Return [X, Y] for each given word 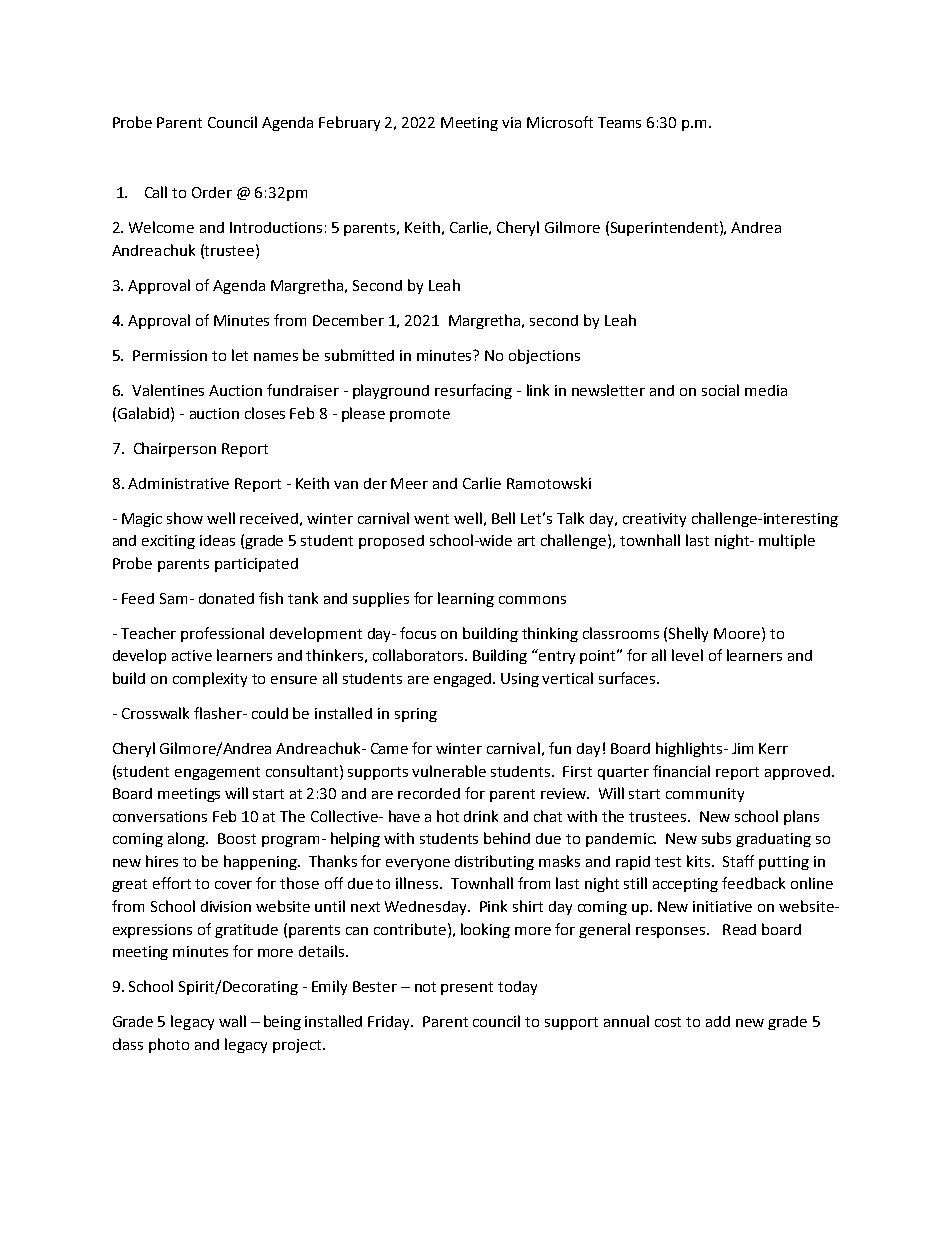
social [720, 390]
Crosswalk [155, 713]
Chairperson [175, 449]
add [718, 1021]
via [511, 122]
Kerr [773, 748]
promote [420, 415]
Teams [619, 122]
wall [232, 1021]
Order [212, 192]
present [467, 988]
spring [416, 715]
